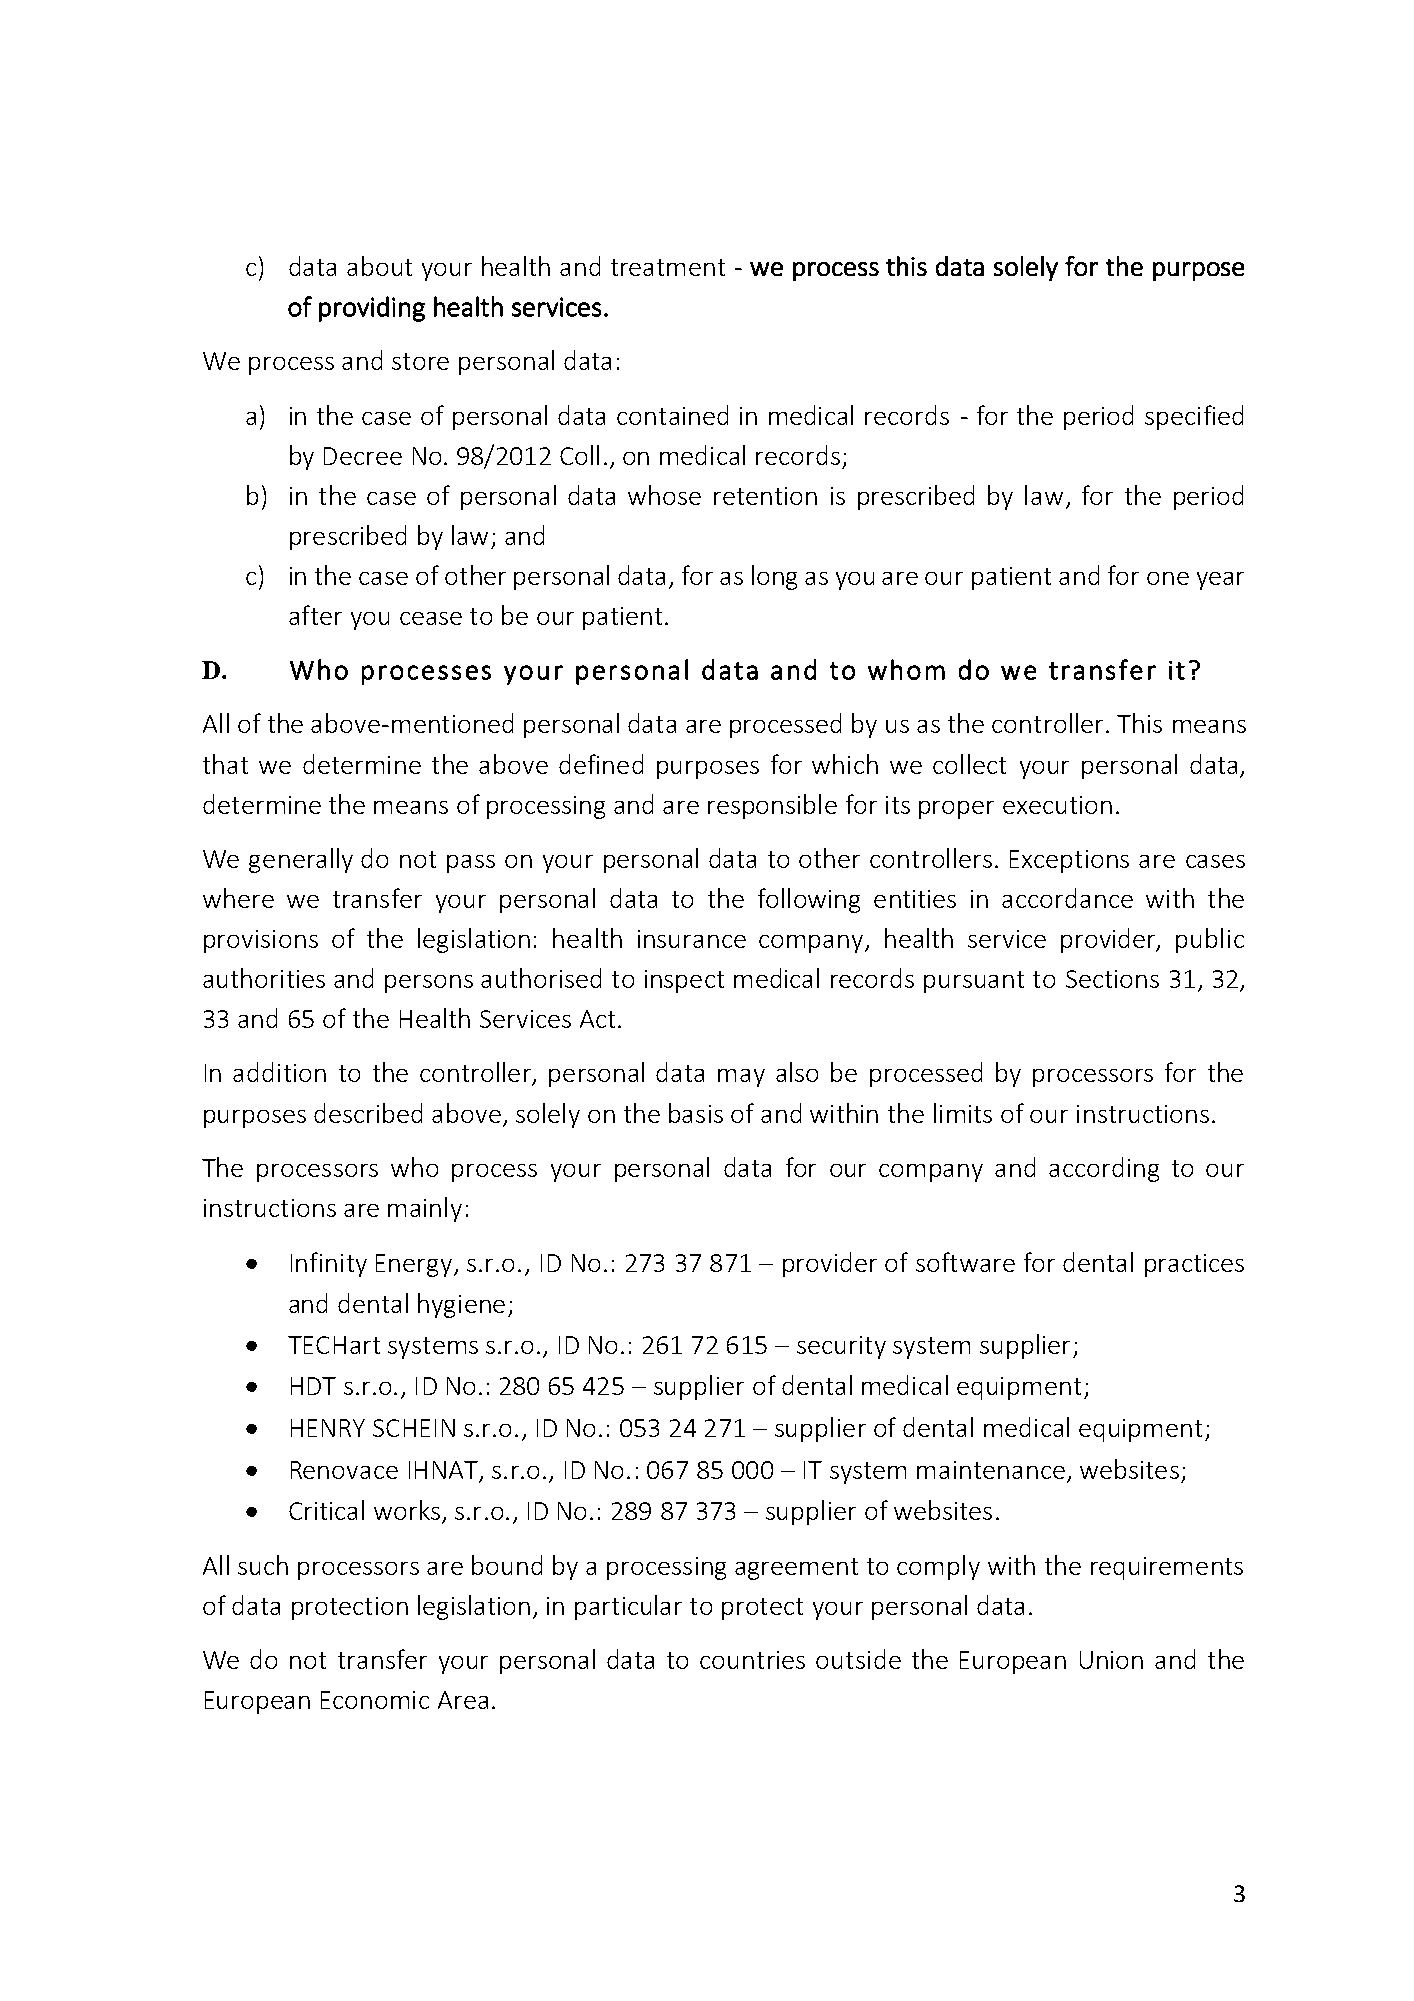  I want to click on providing, so click(372, 309).
